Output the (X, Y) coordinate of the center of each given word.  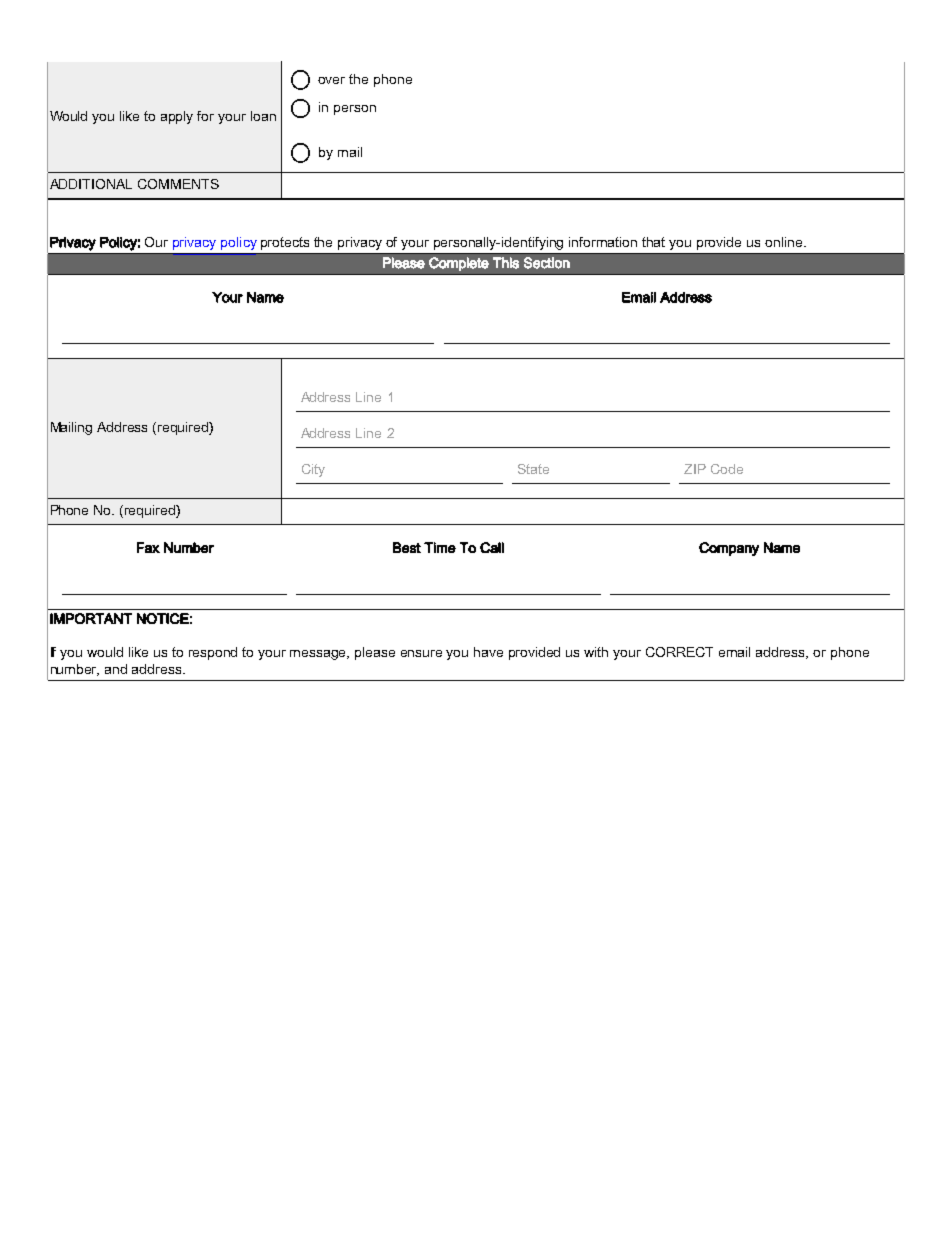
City (313, 470)
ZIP (695, 469)
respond (213, 653)
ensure (421, 653)
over (331, 80)
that (653, 242)
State (533, 469)
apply (177, 117)
